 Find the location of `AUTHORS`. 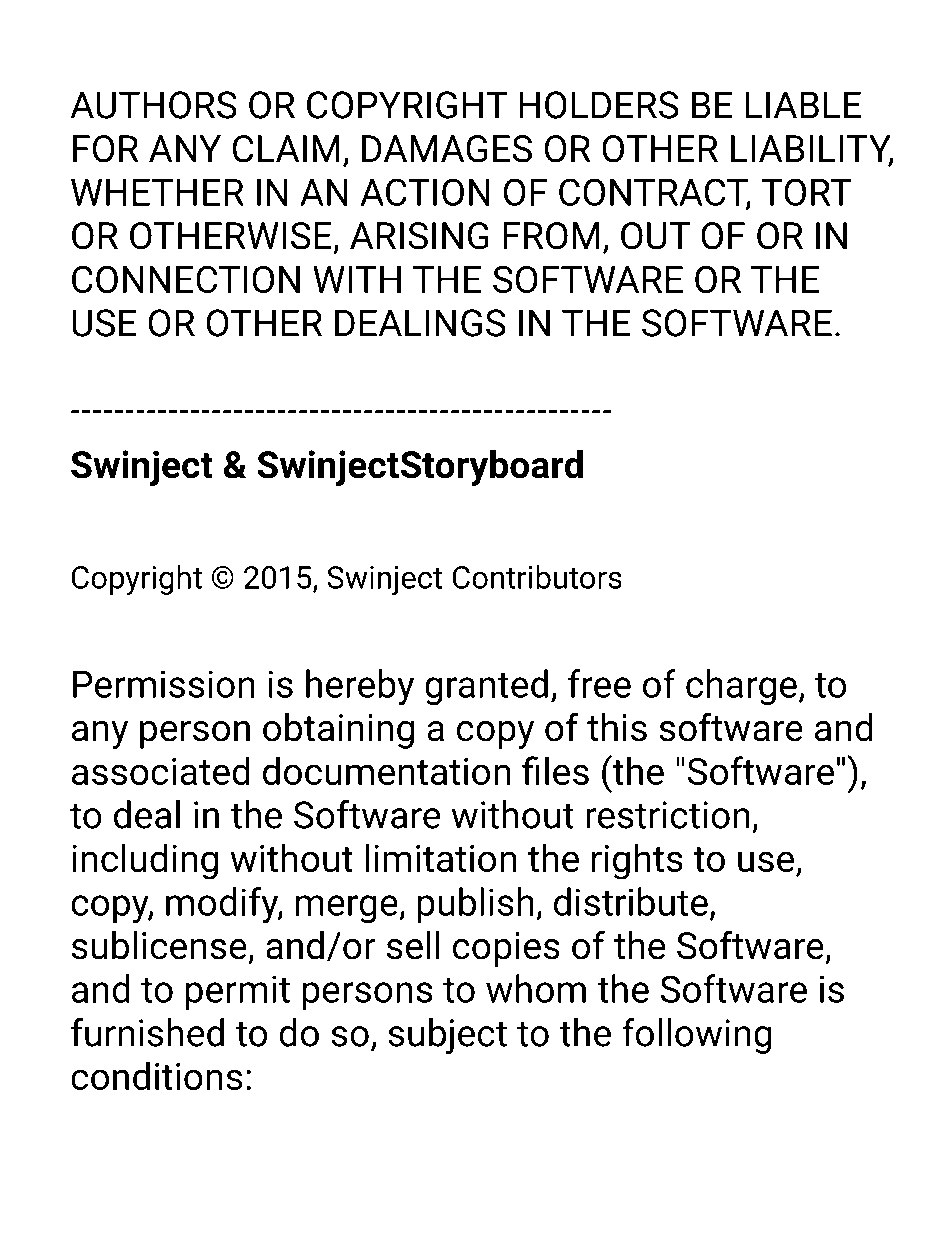

AUTHORS is located at coordinates (153, 105).
